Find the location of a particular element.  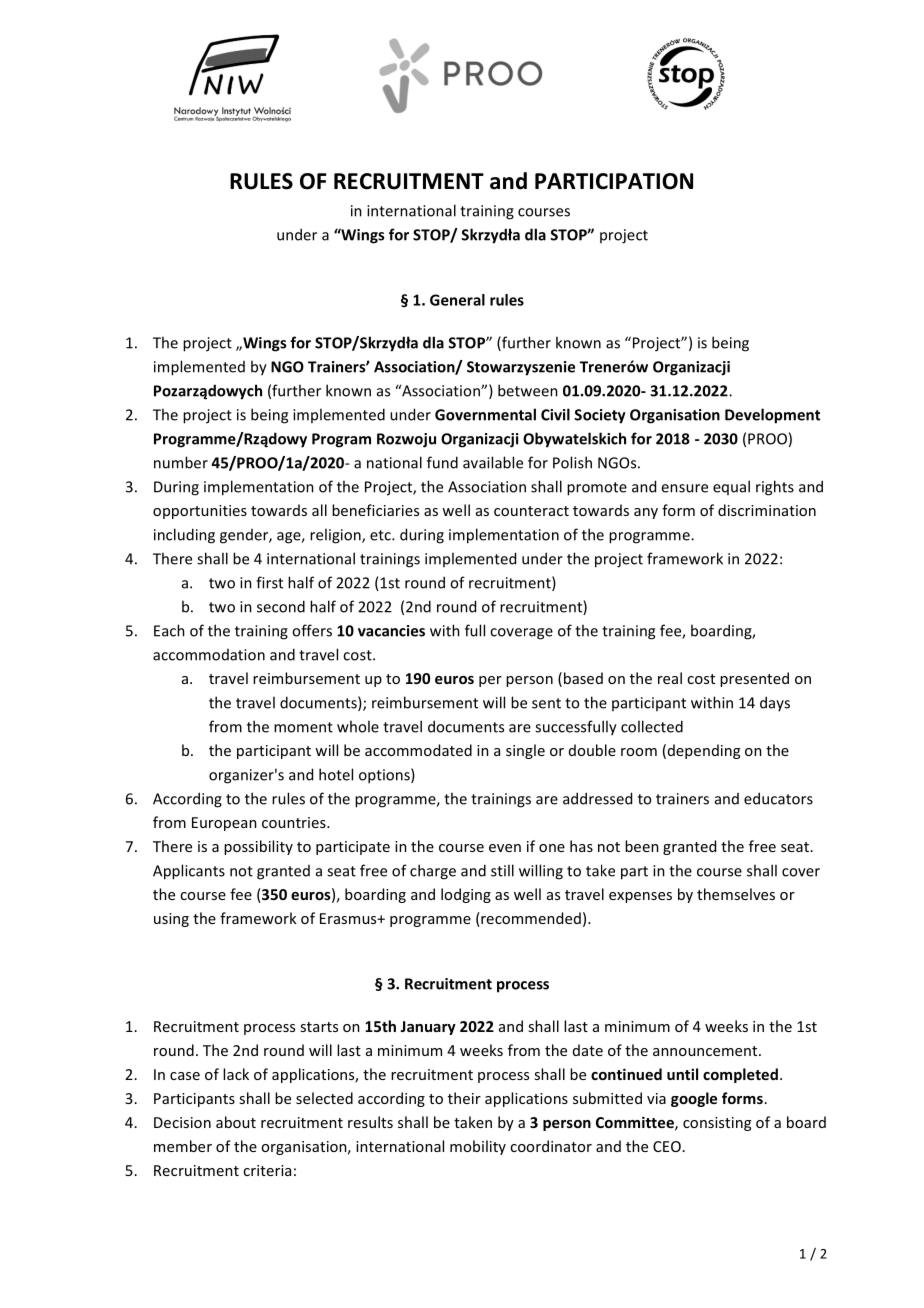

collected is located at coordinates (652, 726).
